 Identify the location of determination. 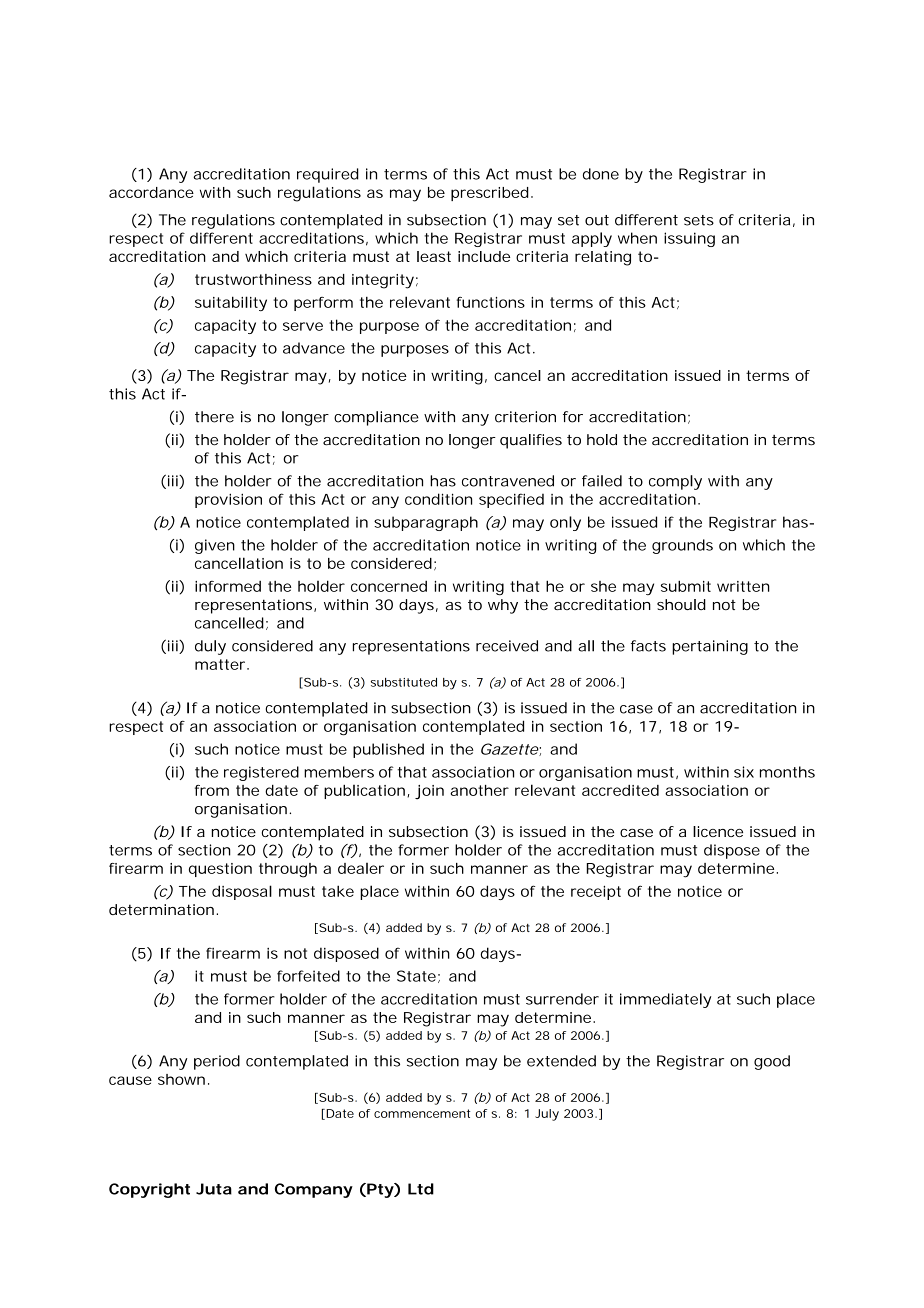
(161, 909).
